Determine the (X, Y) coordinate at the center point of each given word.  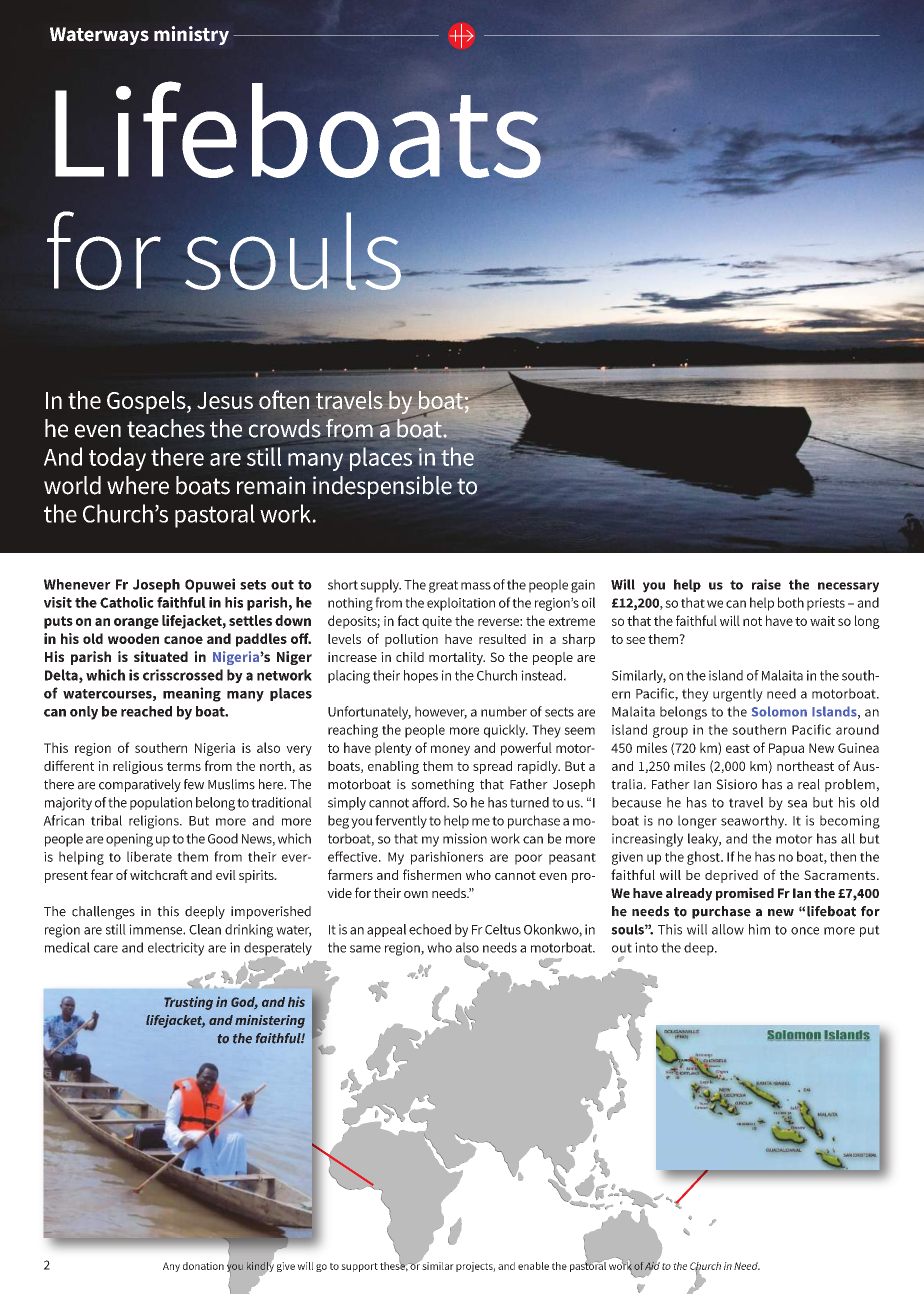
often (284, 399)
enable (533, 1266)
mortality (457, 658)
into (646, 947)
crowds (285, 428)
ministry (191, 35)
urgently (738, 695)
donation (203, 1266)
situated (161, 656)
